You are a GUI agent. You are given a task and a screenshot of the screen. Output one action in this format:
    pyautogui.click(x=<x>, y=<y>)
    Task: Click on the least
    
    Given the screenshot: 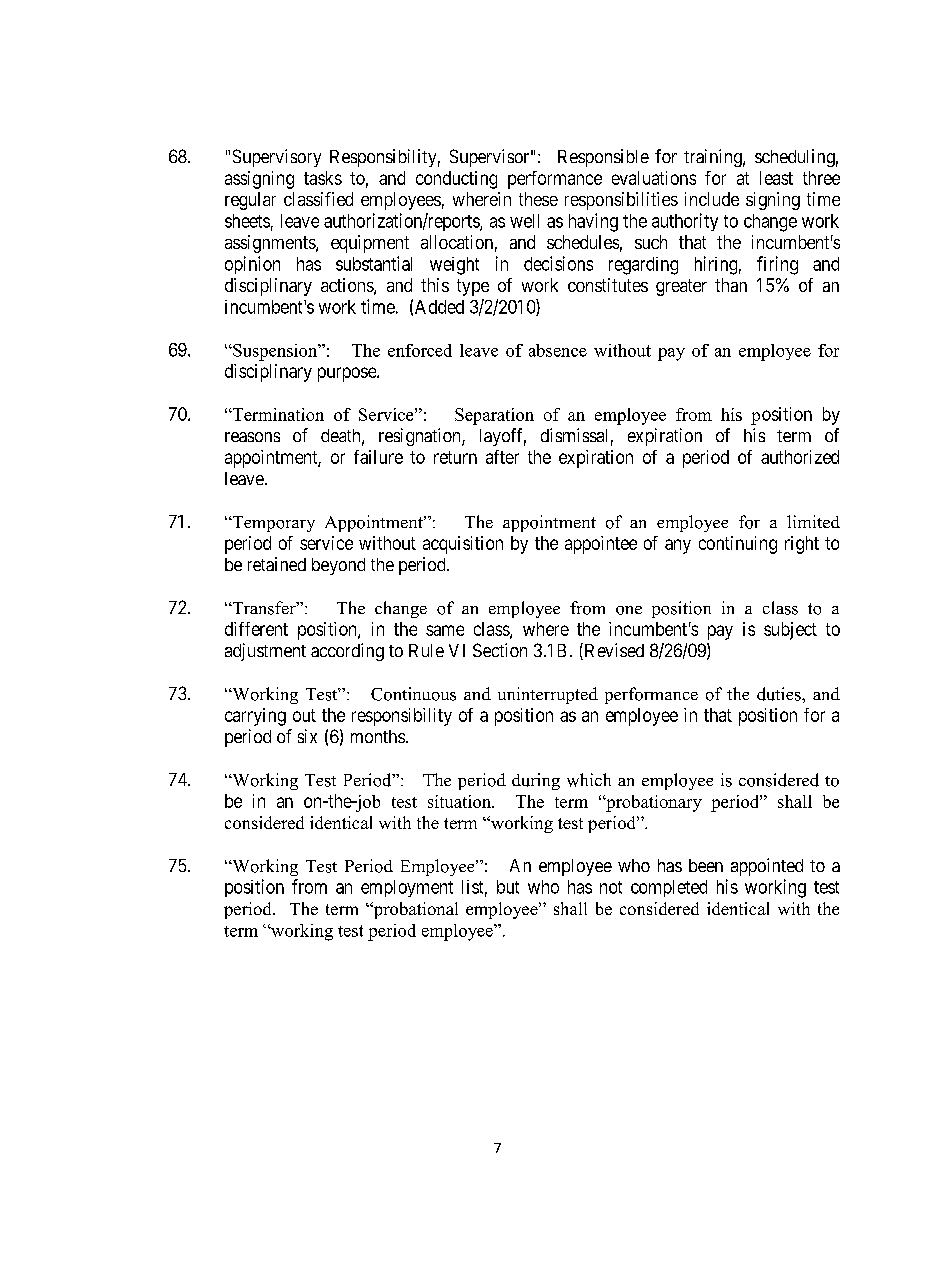 What is the action you would take?
    pyautogui.click(x=776, y=178)
